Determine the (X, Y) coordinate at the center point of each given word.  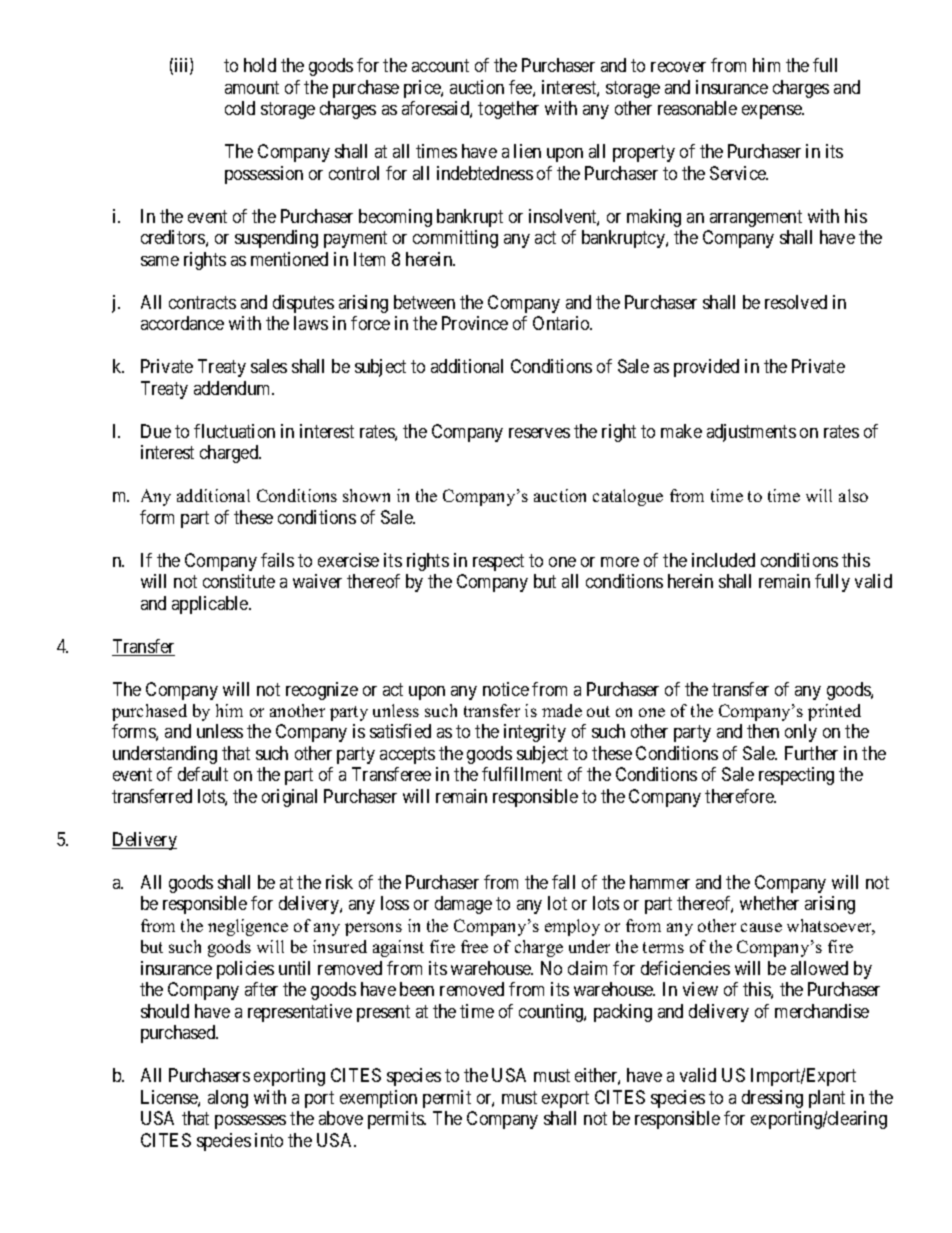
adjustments (751, 433)
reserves (539, 433)
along (228, 1099)
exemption (378, 1099)
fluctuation (234, 431)
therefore (740, 796)
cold (240, 108)
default (203, 774)
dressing (772, 1099)
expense (773, 112)
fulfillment (522, 774)
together (508, 110)
